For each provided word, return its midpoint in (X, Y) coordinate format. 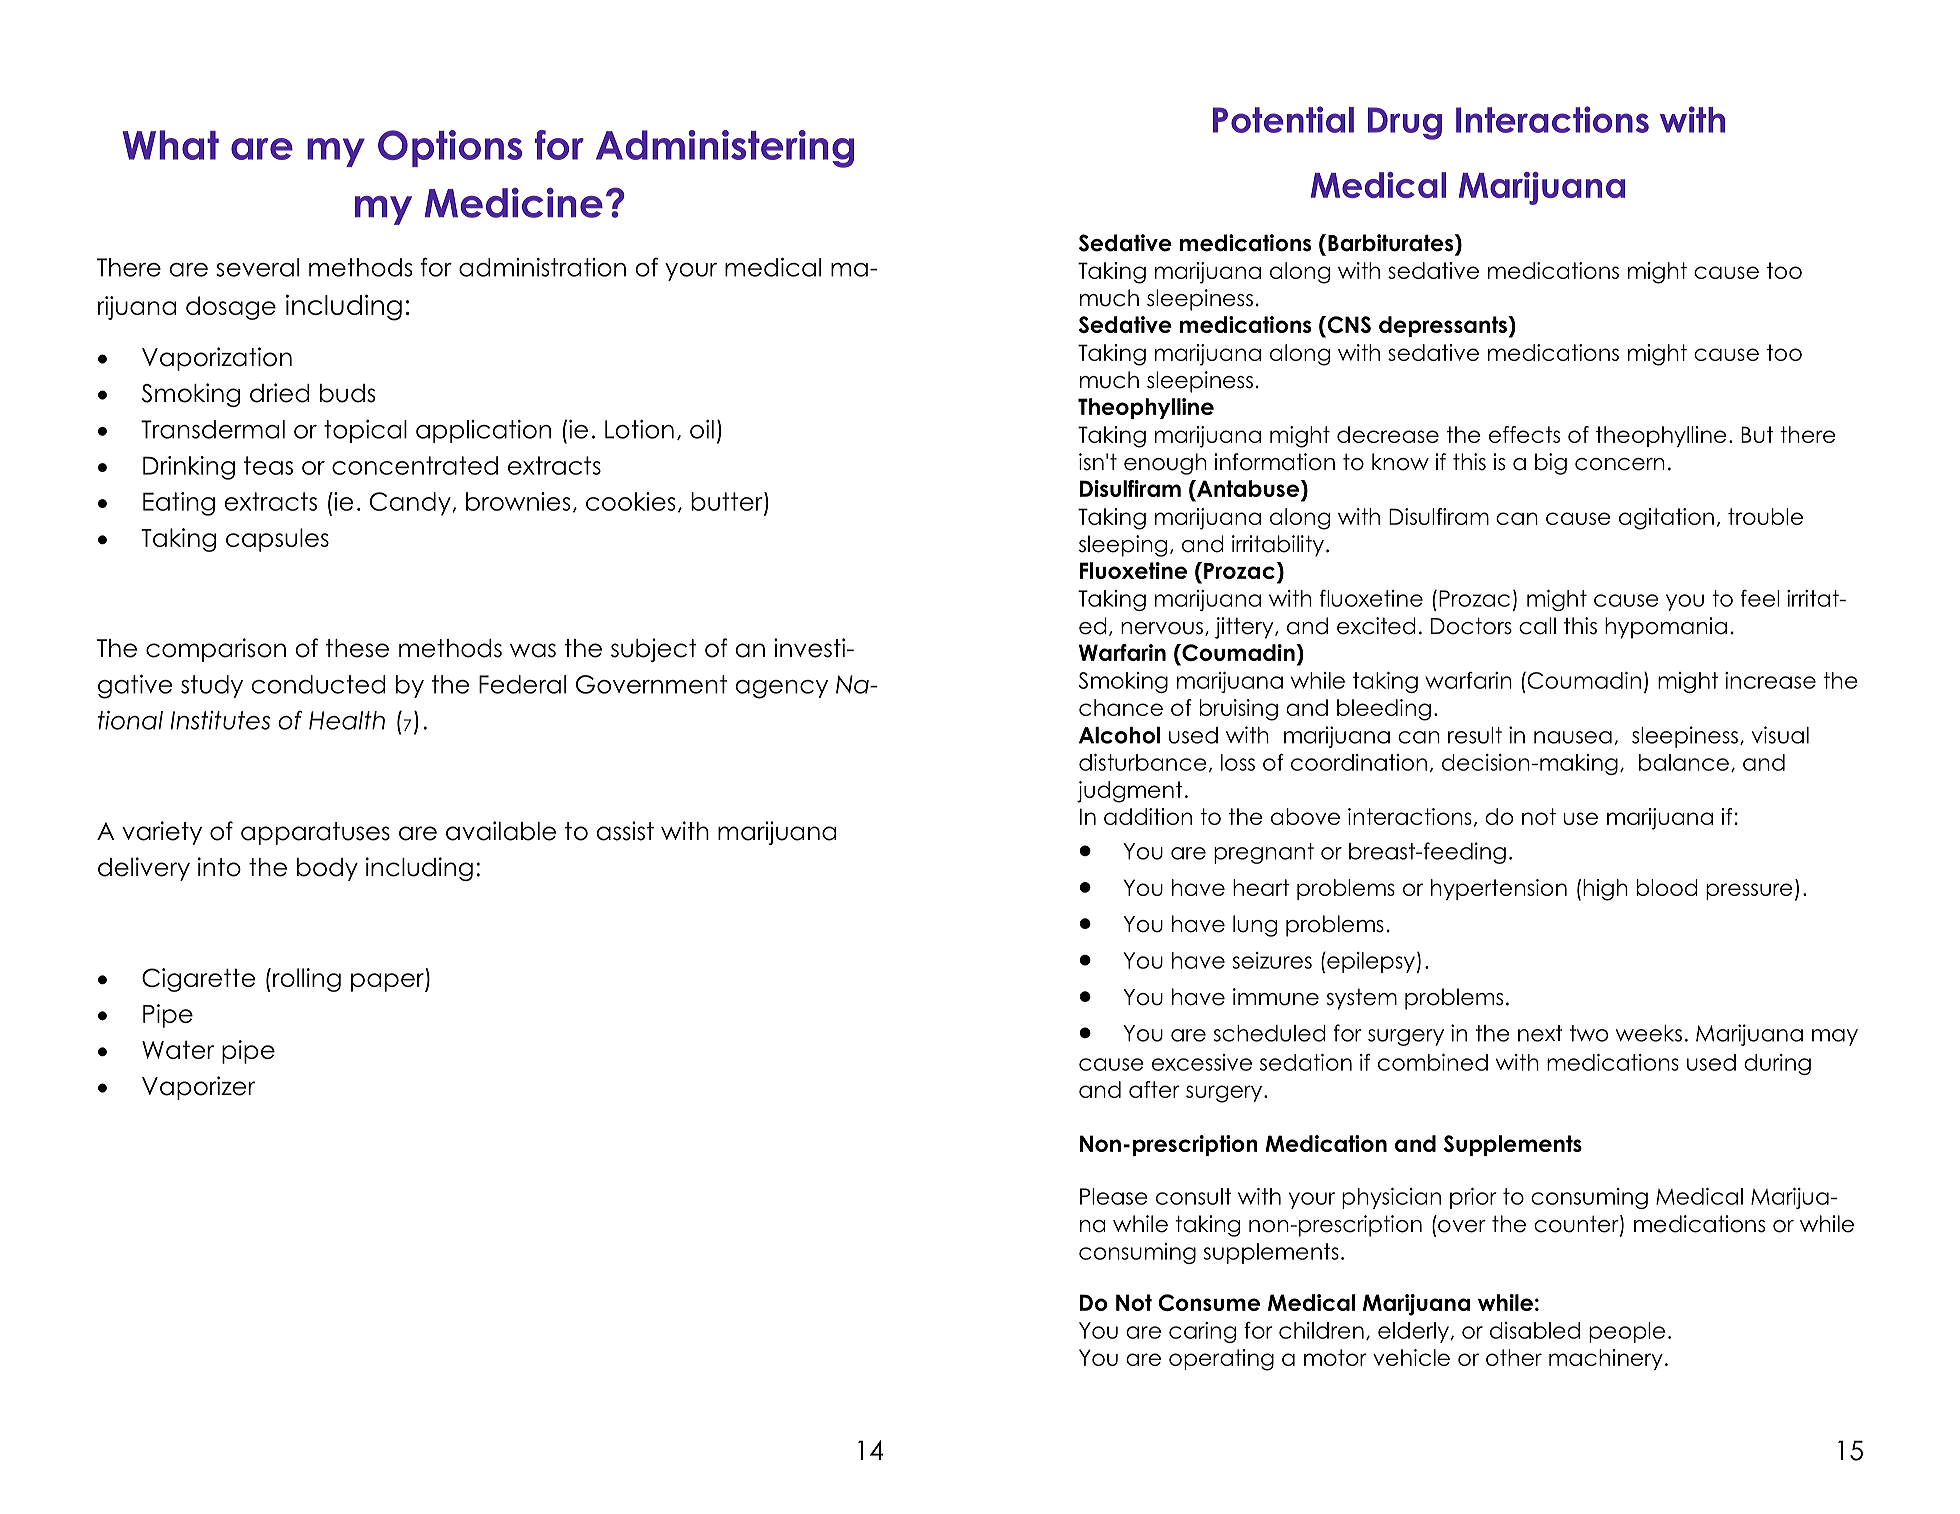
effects (1524, 434)
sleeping (1123, 546)
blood (1667, 887)
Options (450, 148)
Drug (1405, 123)
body (327, 869)
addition (1148, 816)
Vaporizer (198, 1088)
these (357, 648)
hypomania (1666, 628)
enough (1165, 464)
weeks (1649, 1033)
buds (347, 393)
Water (178, 1049)
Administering (725, 149)
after (1154, 1089)
